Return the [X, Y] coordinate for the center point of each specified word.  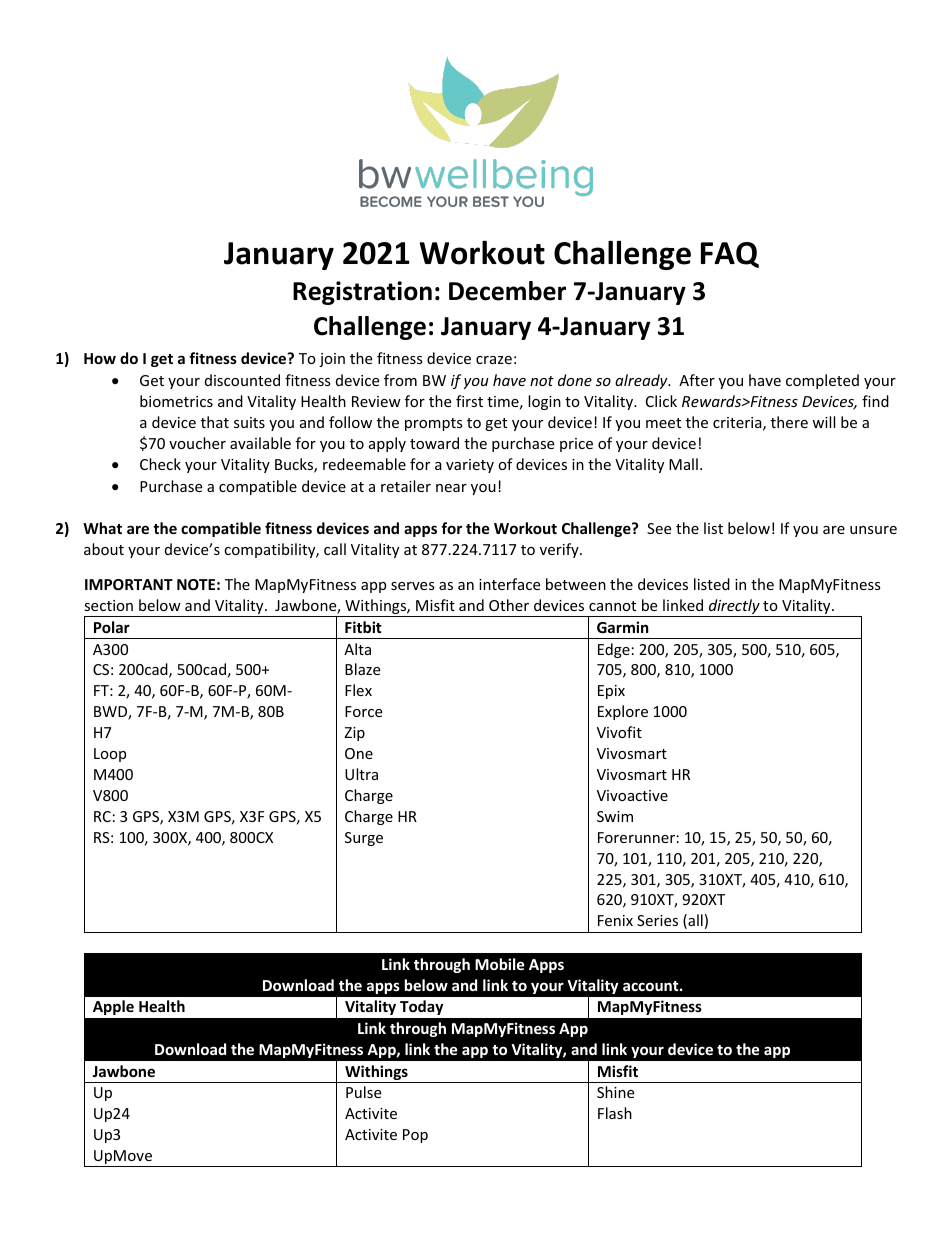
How [100, 358]
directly [734, 608]
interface [509, 584]
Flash [615, 1113]
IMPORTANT [129, 584]
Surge [364, 839]
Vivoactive [632, 795]
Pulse [363, 1092]
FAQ [730, 255]
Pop [415, 1136]
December [507, 291]
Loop [110, 755]
